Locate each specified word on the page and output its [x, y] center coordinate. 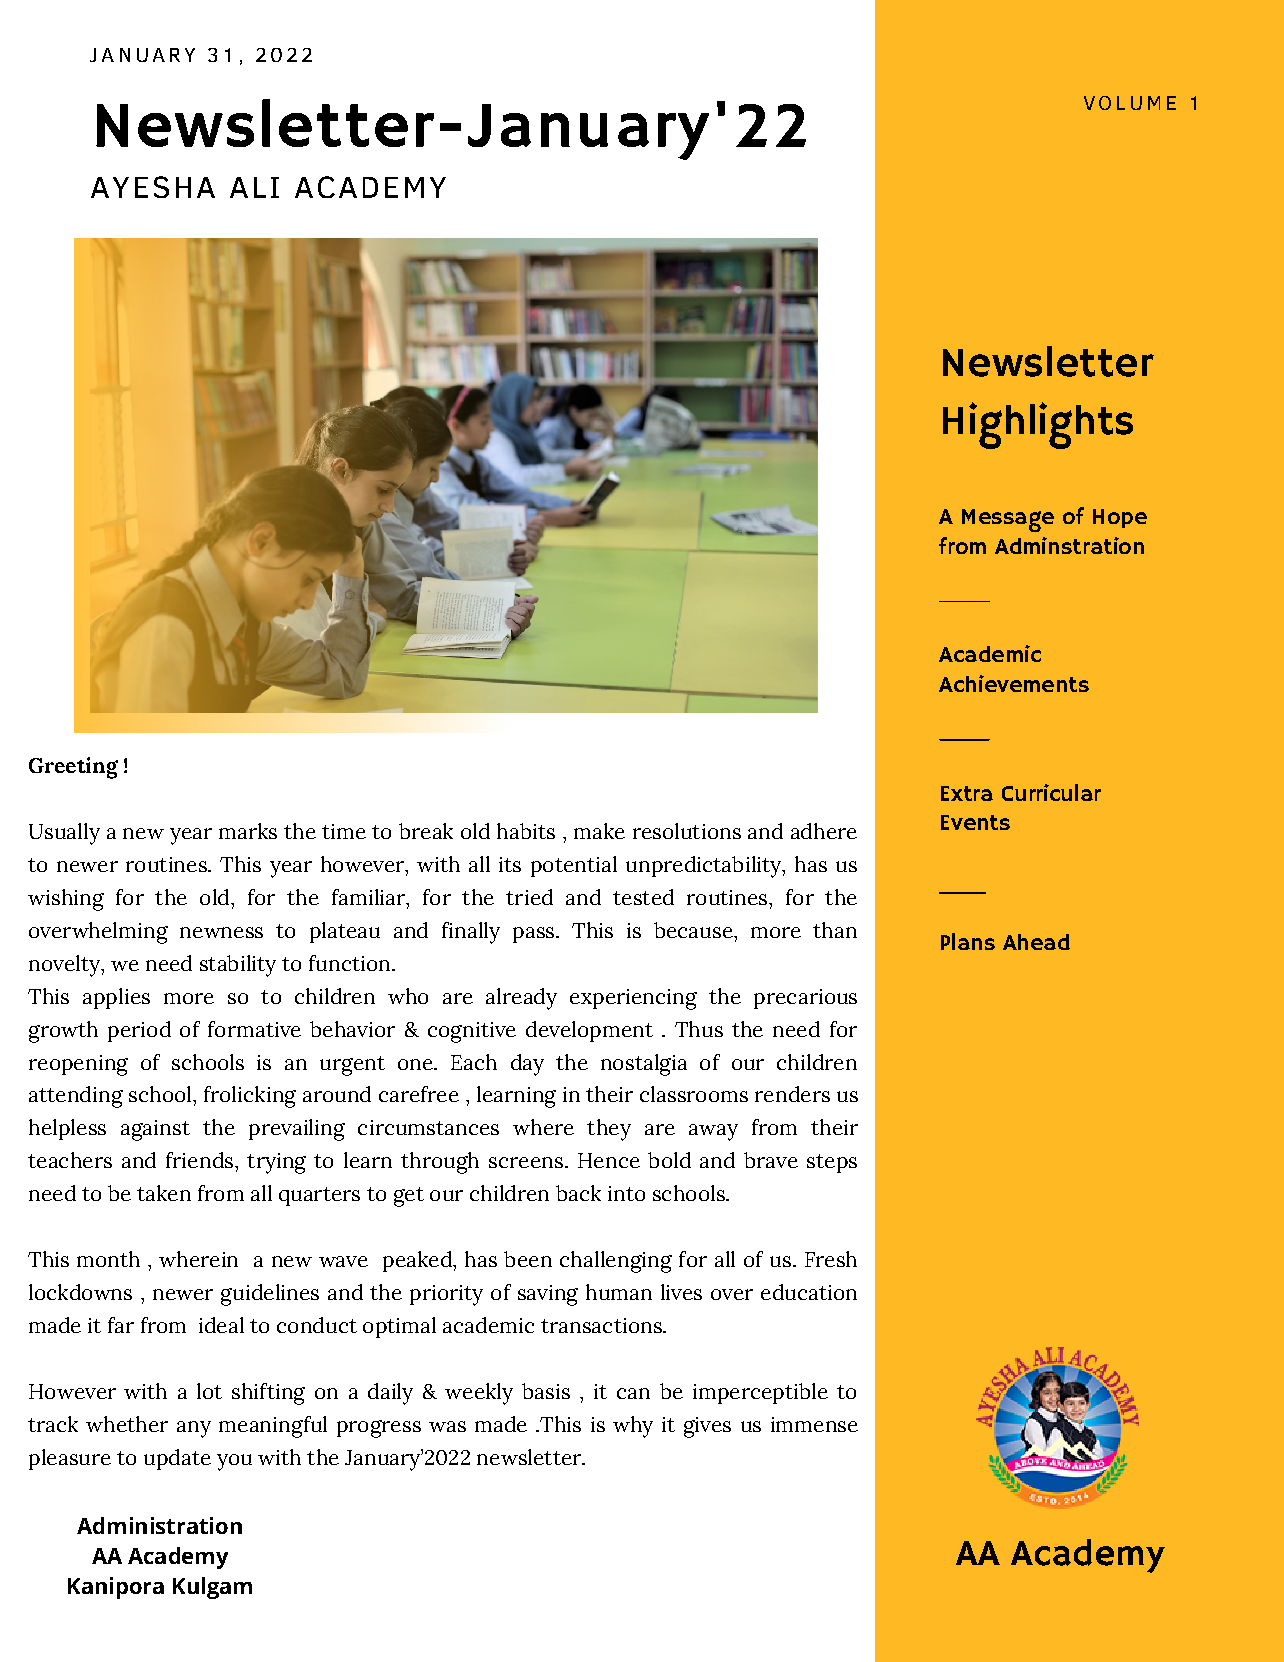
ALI [254, 187]
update [177, 1459]
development [589, 1031]
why [633, 1427]
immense [814, 1424]
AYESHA [153, 187]
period [139, 1031]
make [599, 831]
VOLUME [1130, 103]
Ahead [1036, 942]
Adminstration [1069, 545]
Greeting [73, 768]
